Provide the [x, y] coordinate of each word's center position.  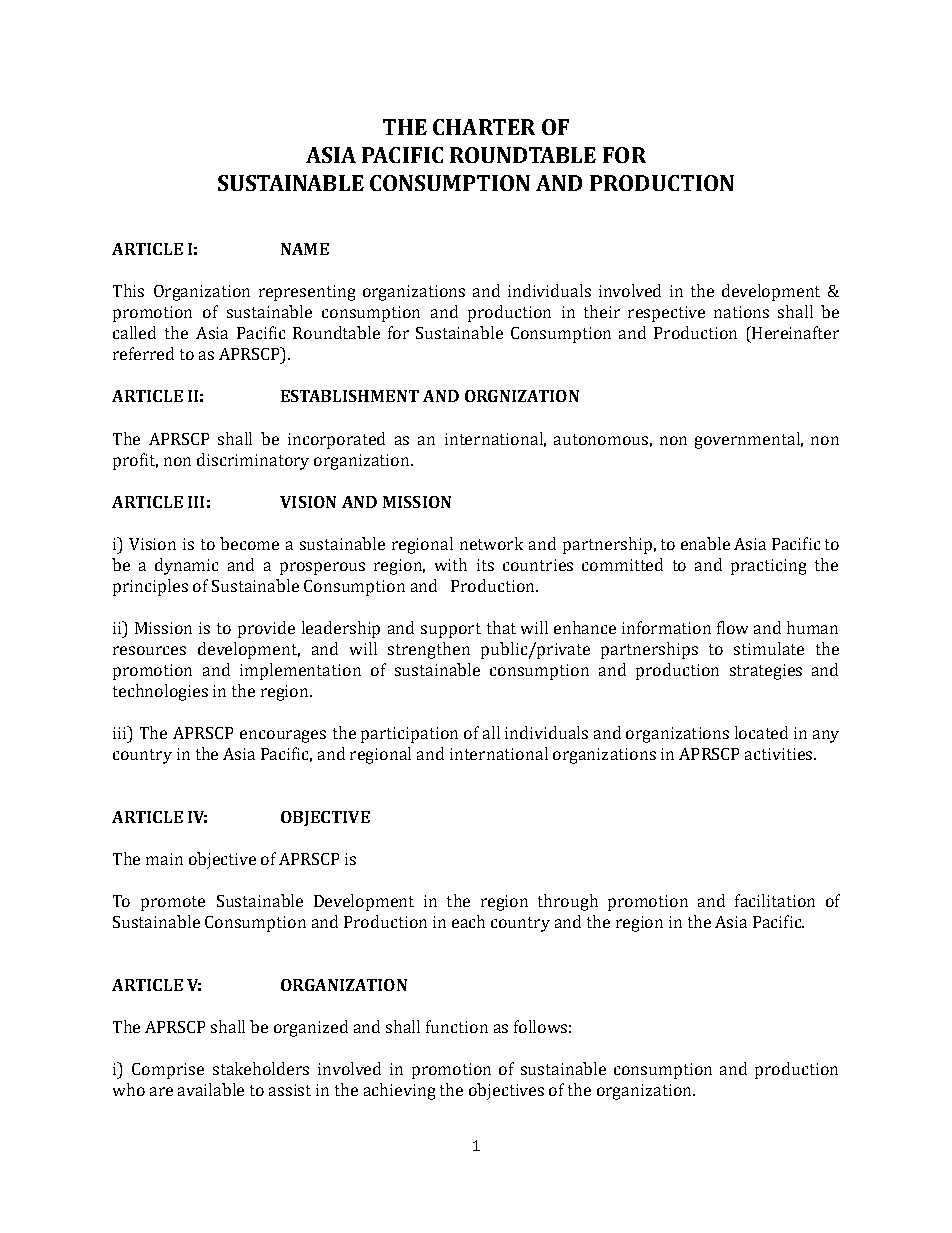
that [501, 627]
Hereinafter [794, 332]
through [568, 902]
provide [266, 629]
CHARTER [484, 127]
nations [741, 312]
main [164, 859]
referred [143, 353]
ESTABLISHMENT [350, 396]
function [457, 1026]
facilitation [775, 900]
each [468, 921]
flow [732, 627]
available [211, 1089]
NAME [305, 249]
